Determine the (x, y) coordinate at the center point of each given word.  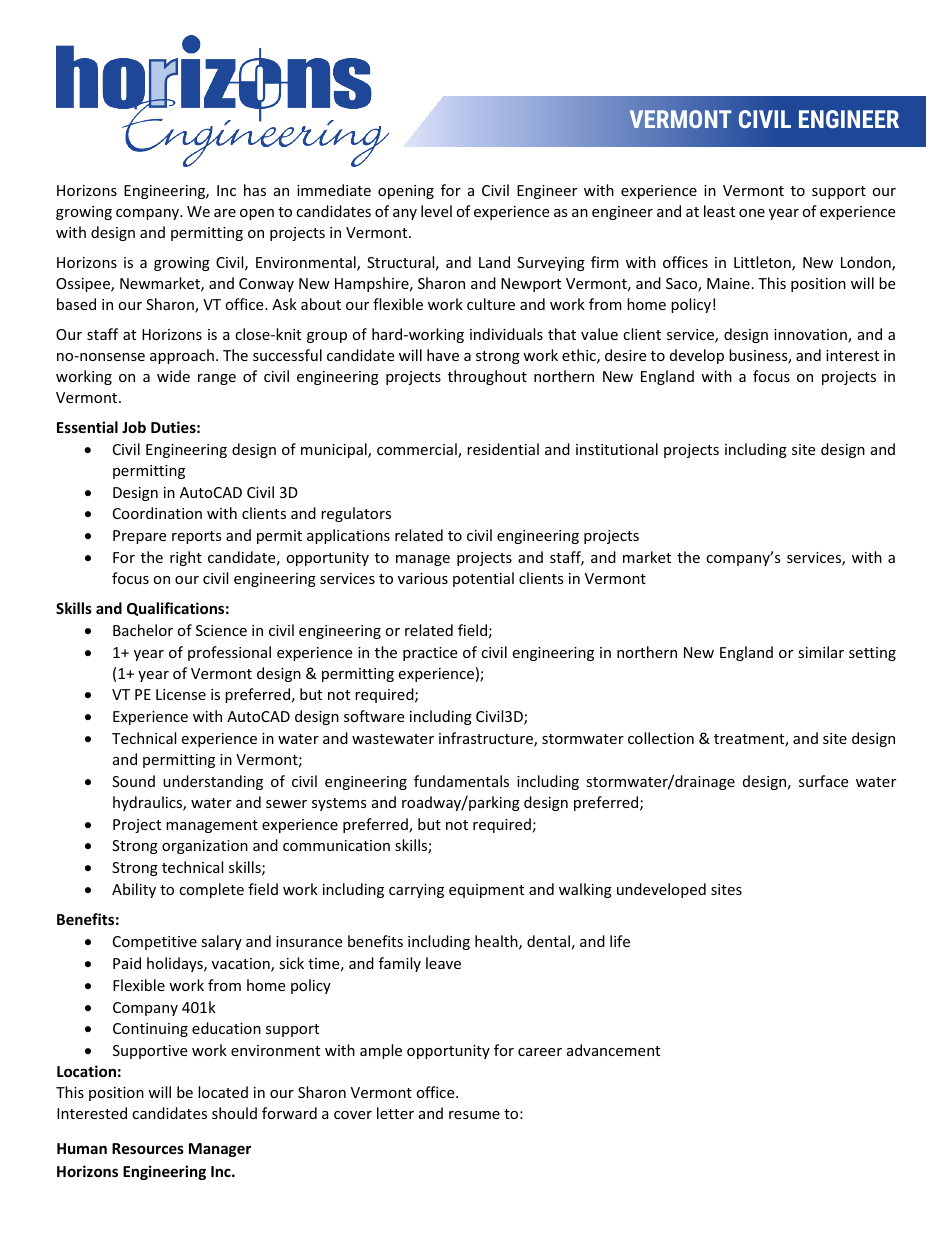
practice (430, 654)
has (255, 190)
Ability (134, 890)
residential (503, 449)
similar (821, 652)
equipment (486, 891)
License (181, 694)
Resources (148, 1148)
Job (134, 427)
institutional (617, 449)
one (752, 213)
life (620, 941)
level (436, 211)
